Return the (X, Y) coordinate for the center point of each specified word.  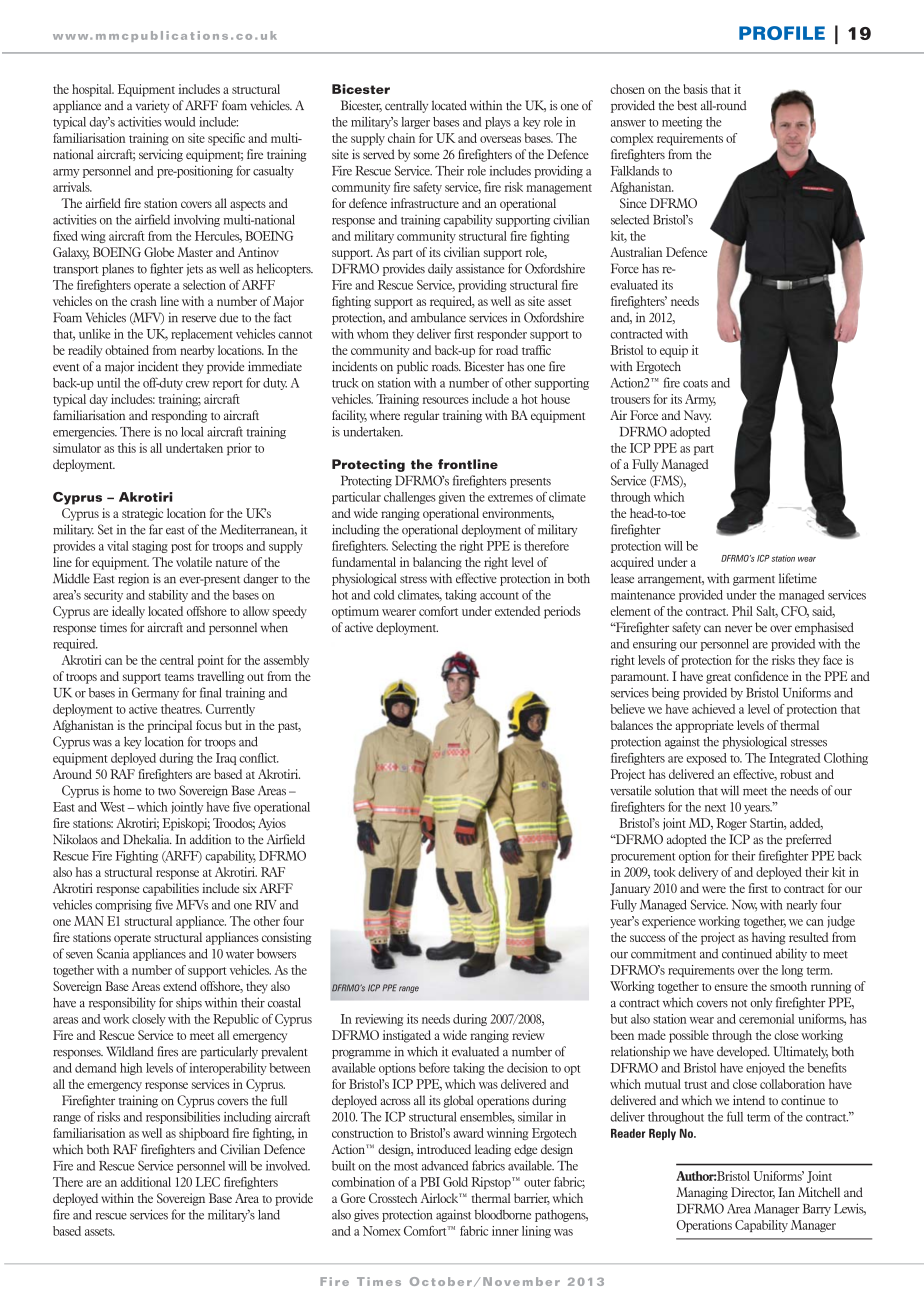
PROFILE (782, 33)
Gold (455, 1182)
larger (415, 123)
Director (753, 1193)
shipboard (204, 1134)
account (499, 596)
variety (153, 106)
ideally (128, 612)
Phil (742, 611)
